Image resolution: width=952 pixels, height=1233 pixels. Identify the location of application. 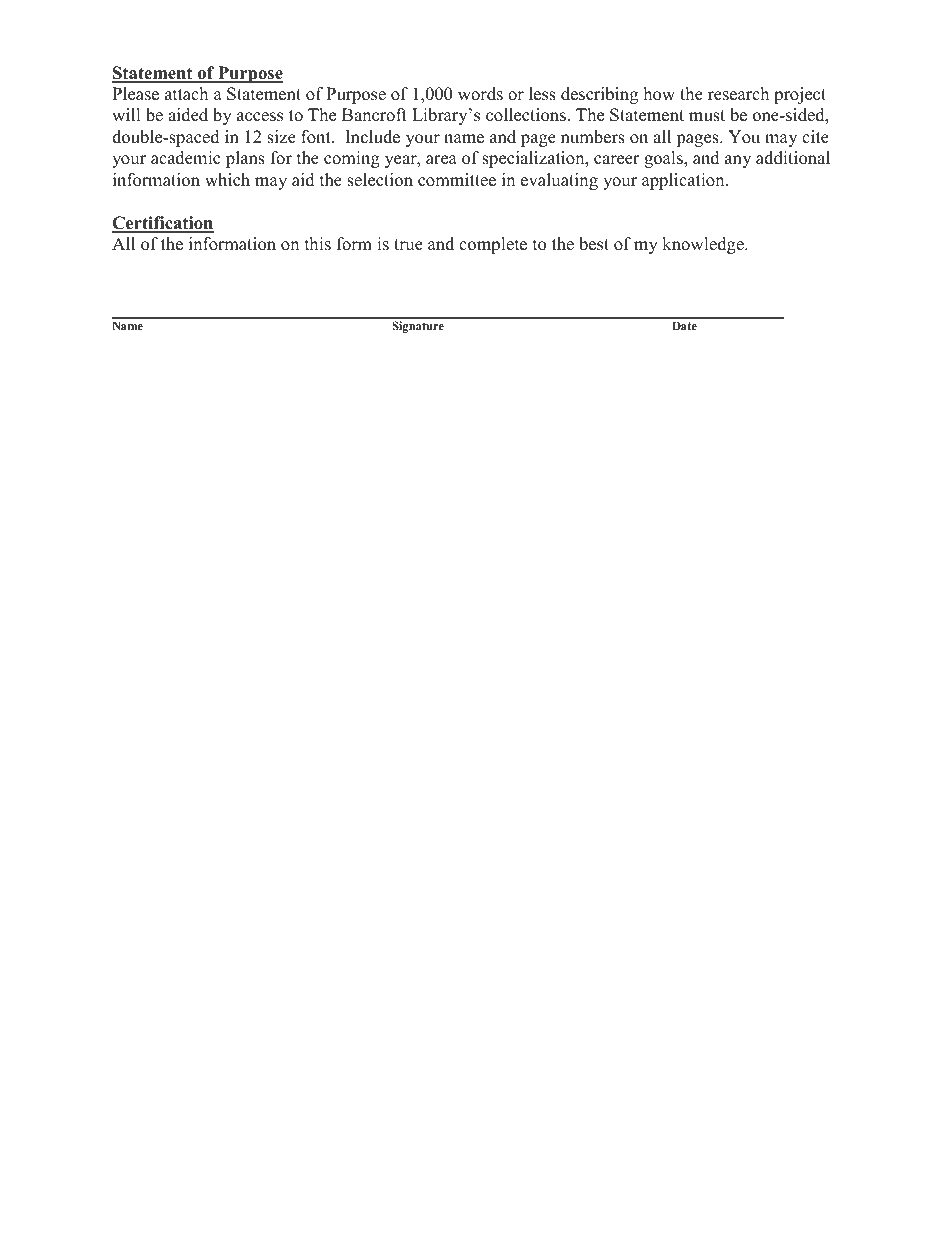
(684, 181).
